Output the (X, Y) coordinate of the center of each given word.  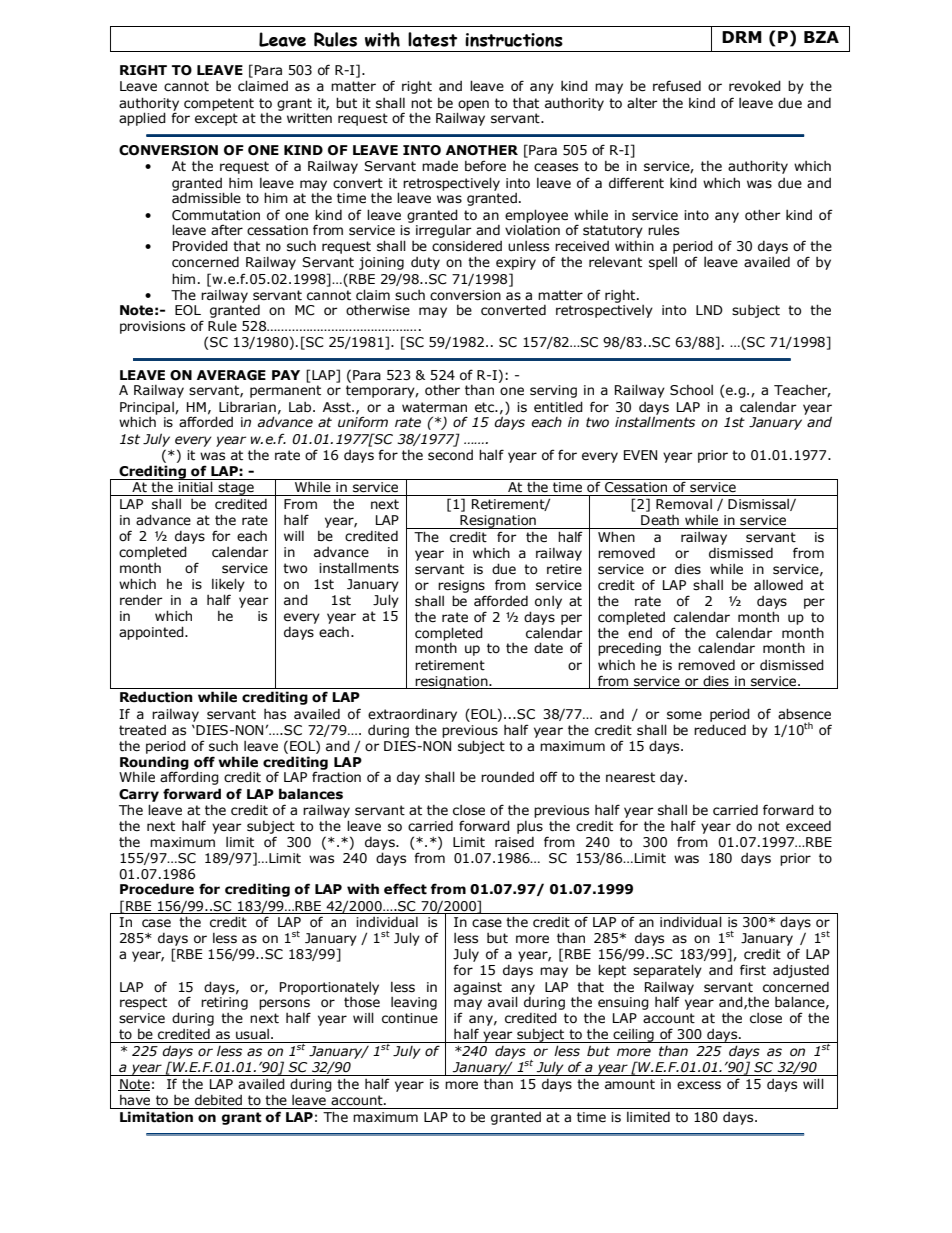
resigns (461, 586)
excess (699, 1085)
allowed (778, 585)
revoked (755, 86)
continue (410, 1018)
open (473, 106)
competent (219, 104)
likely (228, 585)
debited (218, 1100)
